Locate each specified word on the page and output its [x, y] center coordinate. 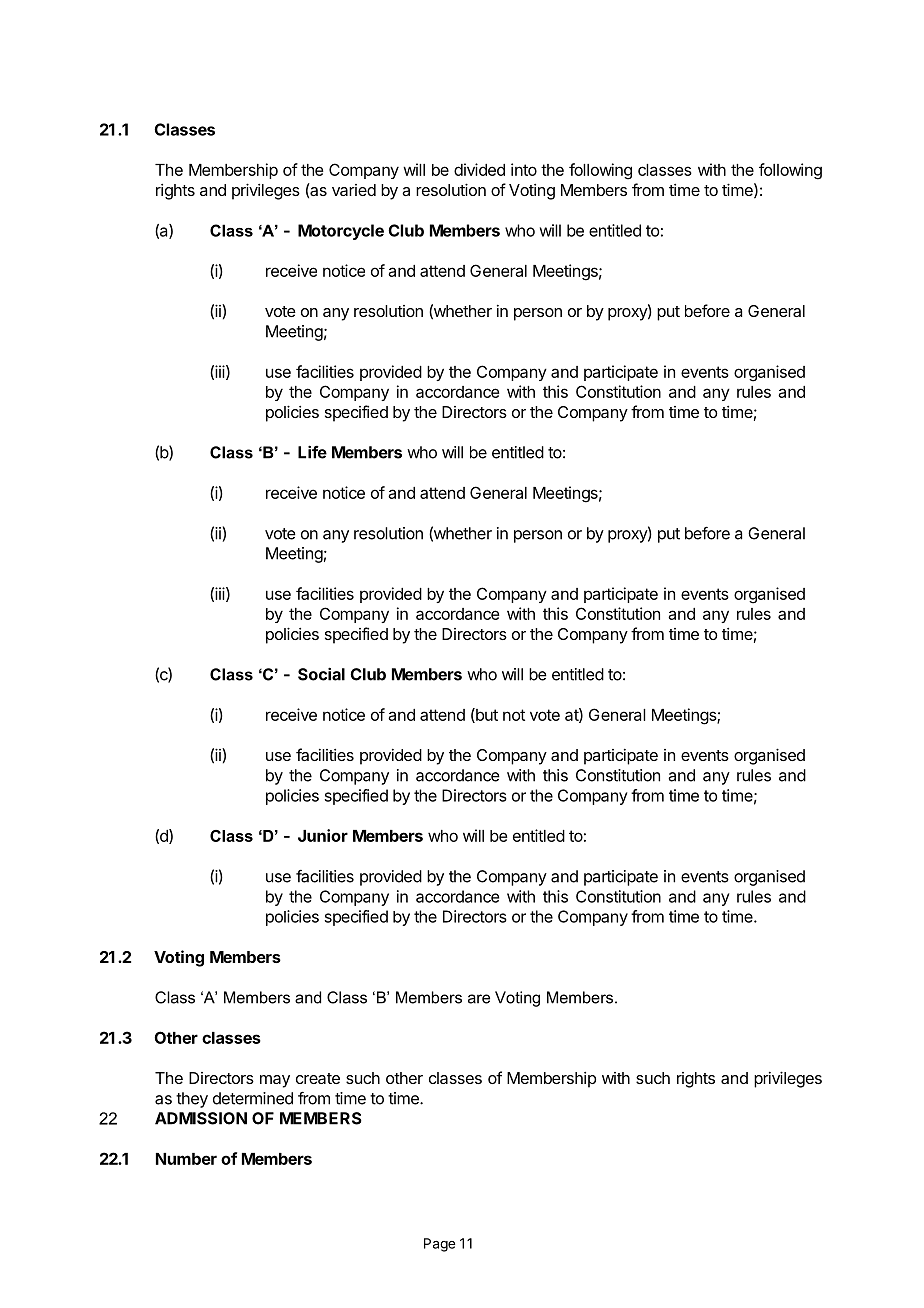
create [318, 1078]
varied [354, 190]
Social [321, 674]
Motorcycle [341, 232]
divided [479, 169]
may [275, 1081]
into [524, 169]
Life [312, 452]
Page [439, 1245]
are [479, 999]
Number [186, 1159]
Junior [323, 835]
